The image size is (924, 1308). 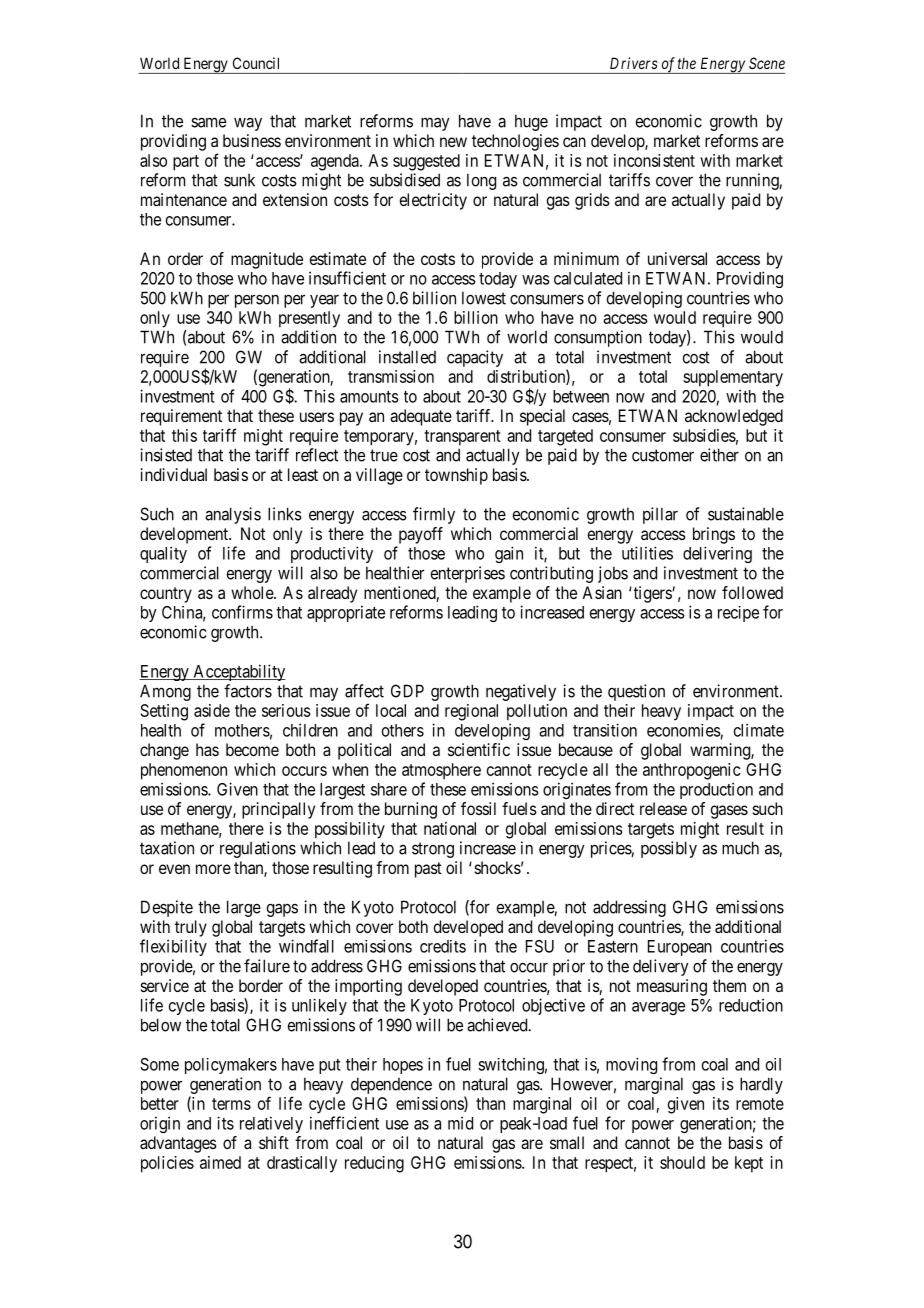 What do you see at coordinates (660, 515) in the document?
I see `pillar` at bounding box center [660, 515].
